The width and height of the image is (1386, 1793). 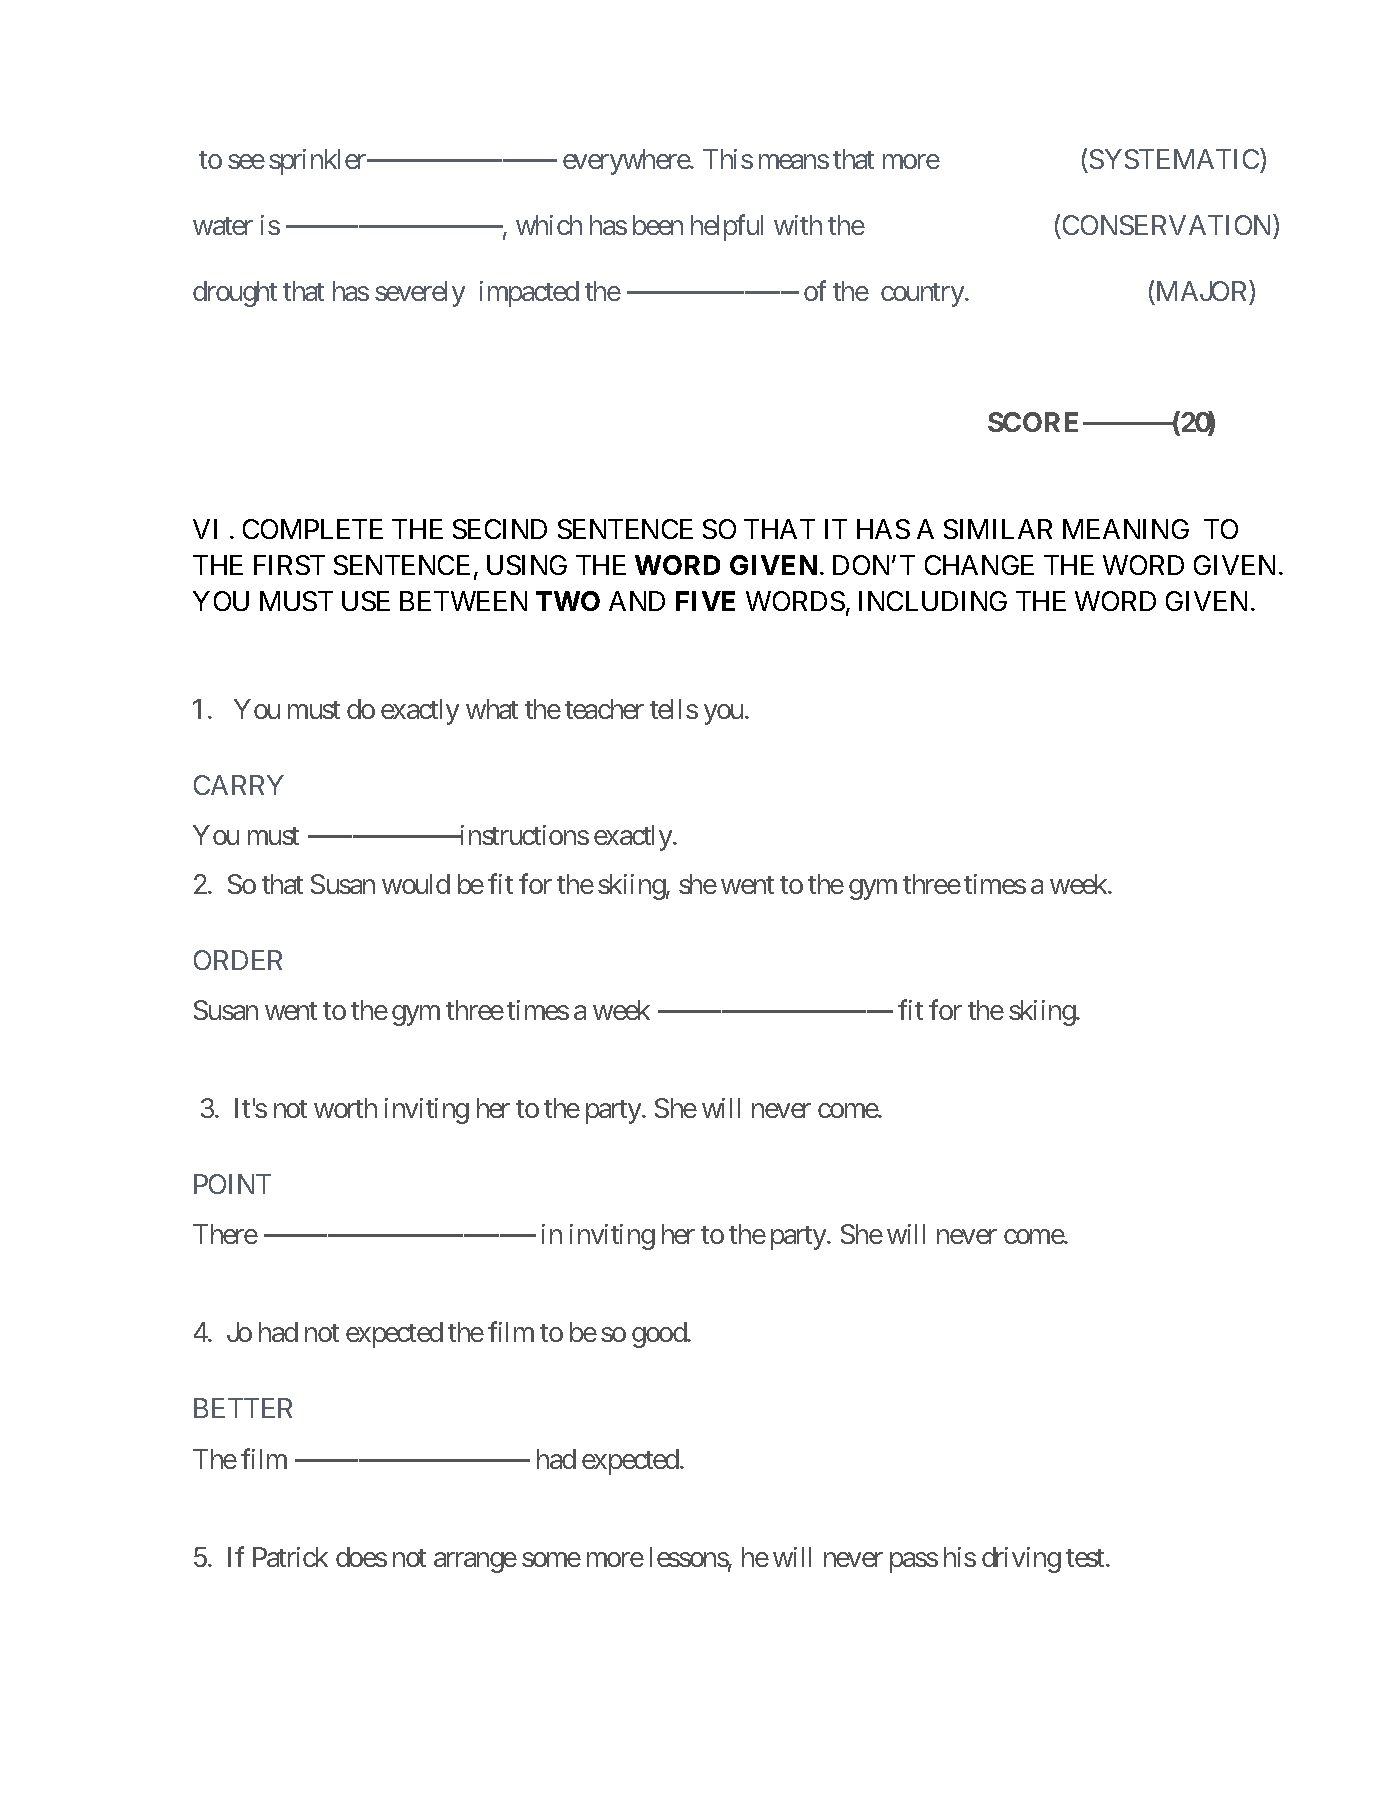 What do you see at coordinates (290, 1557) in the image?
I see `Patrick` at bounding box center [290, 1557].
